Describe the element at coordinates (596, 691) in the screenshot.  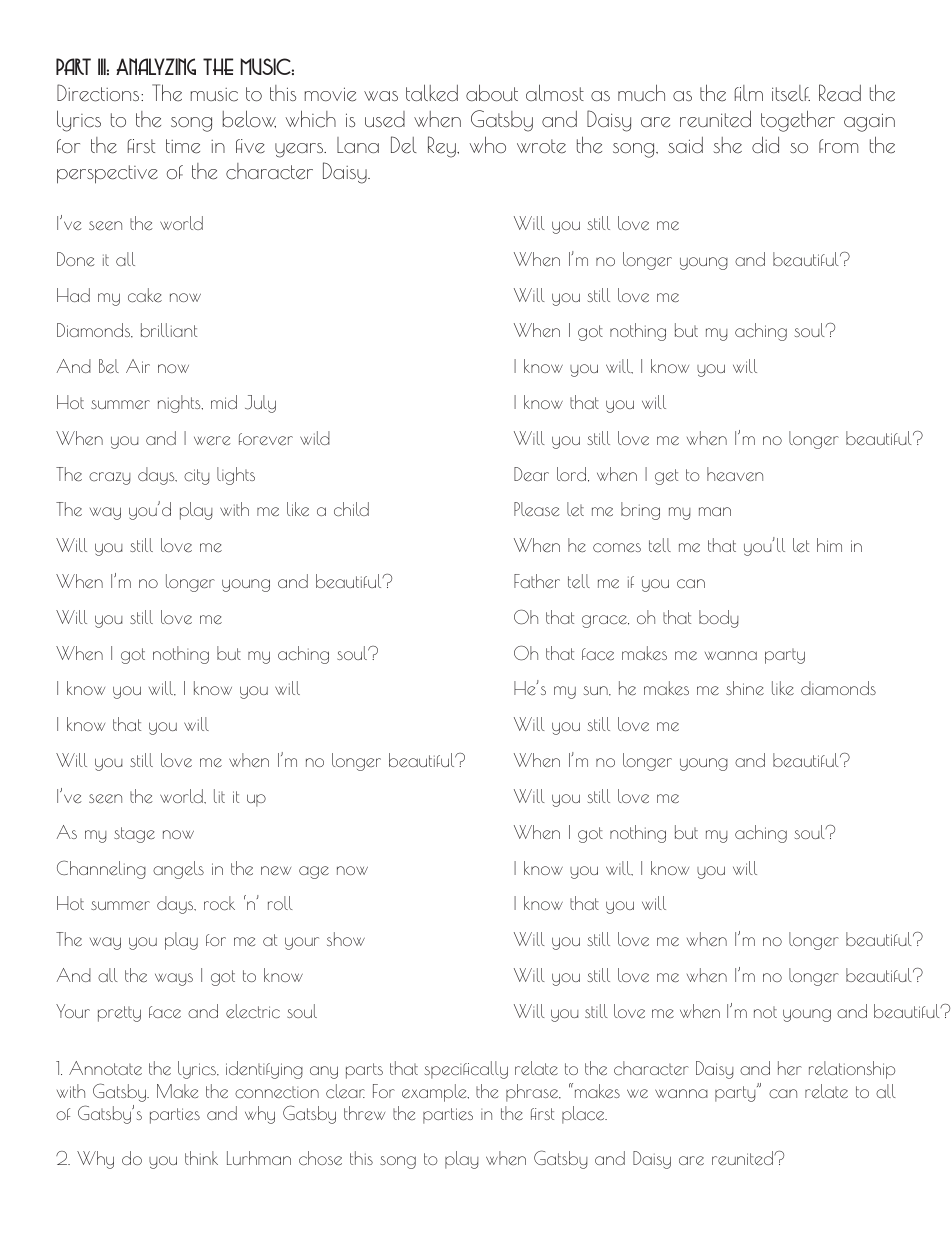
I see `sun` at that location.
